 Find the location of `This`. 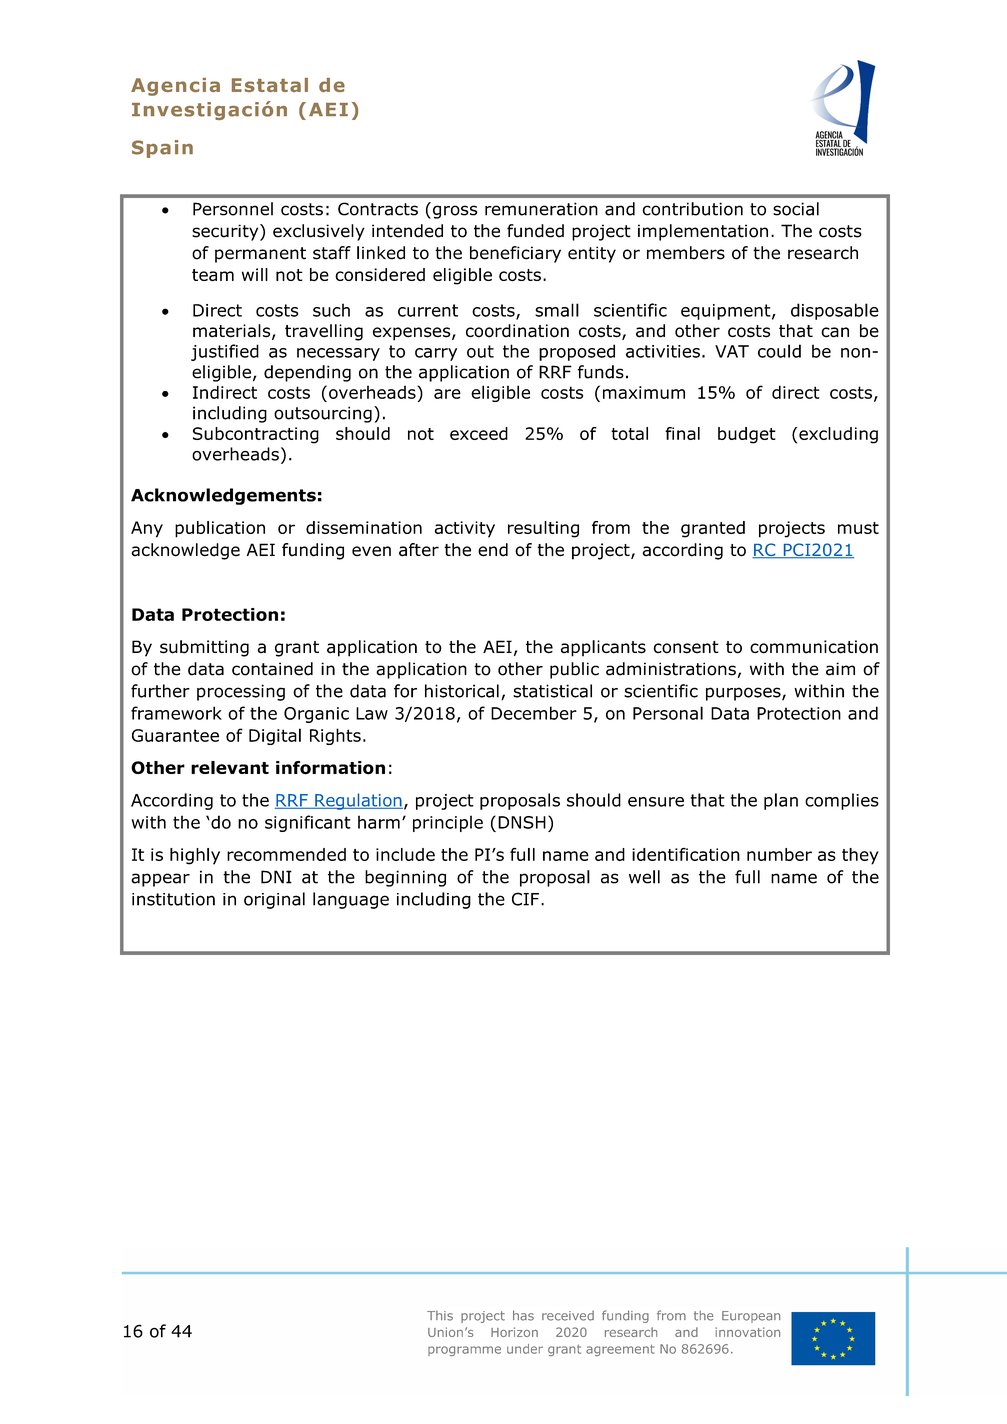

This is located at coordinates (440, 1315).
